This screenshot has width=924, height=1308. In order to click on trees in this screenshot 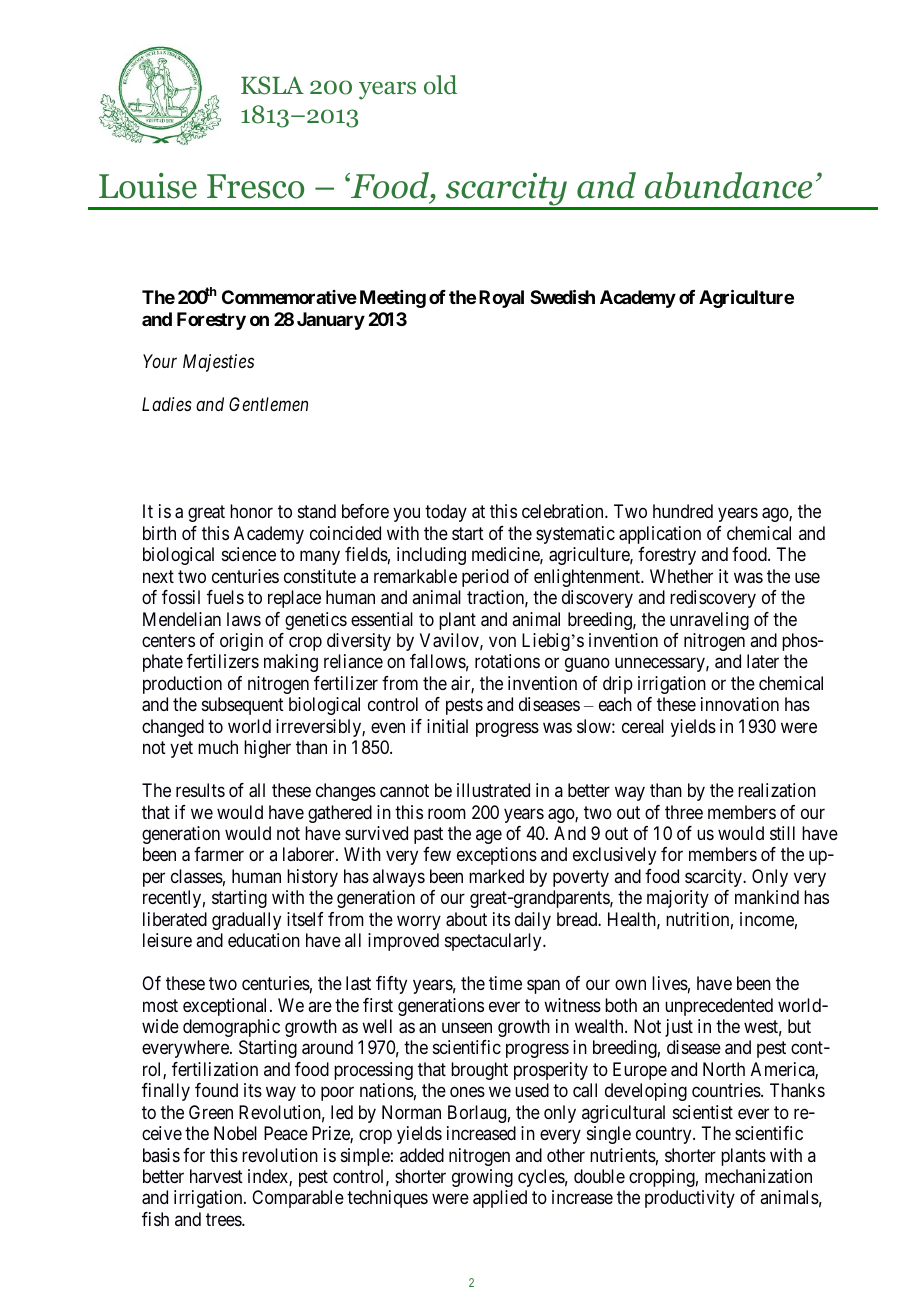, I will do `click(224, 1219)`.
